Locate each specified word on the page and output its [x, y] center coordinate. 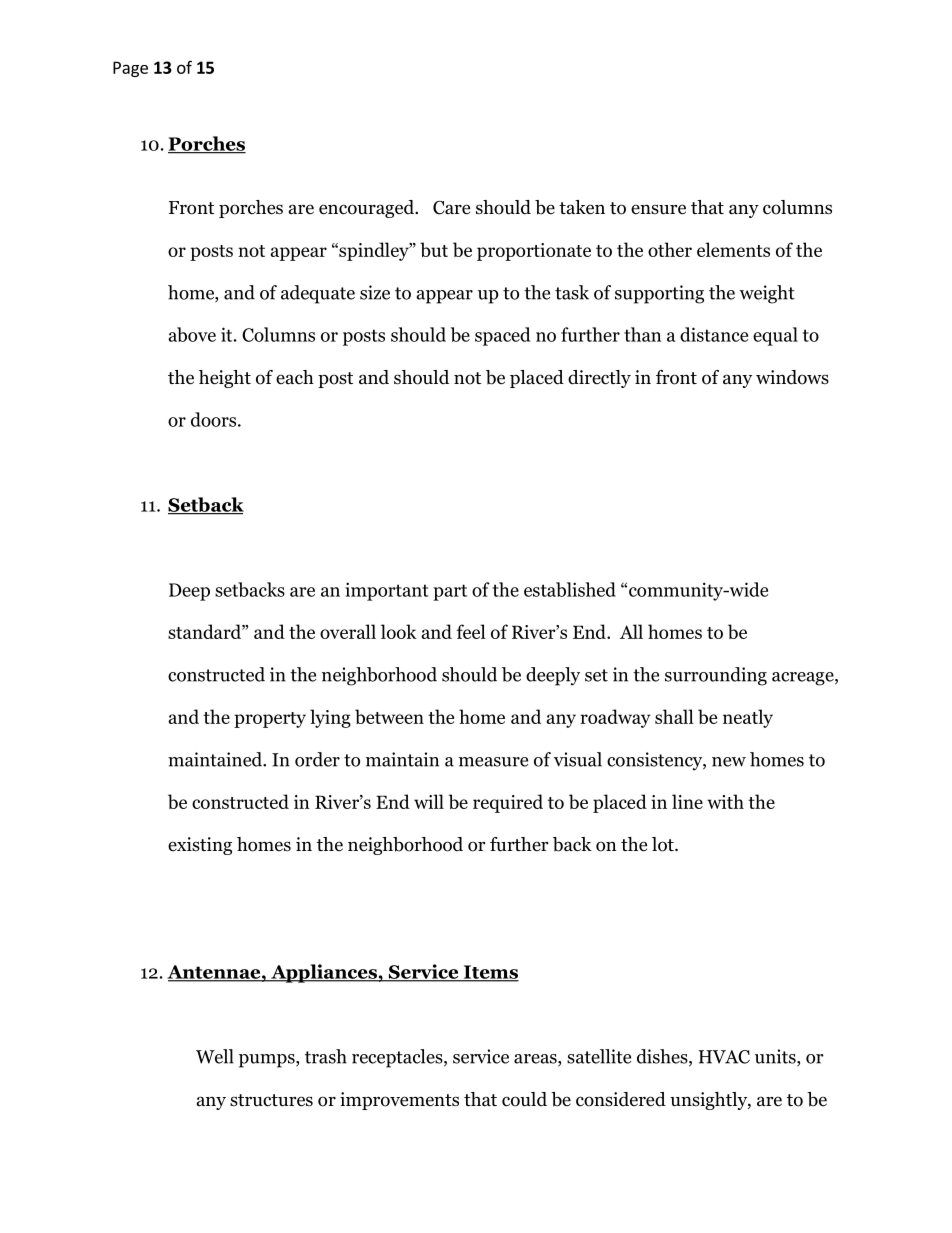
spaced [502, 336]
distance [714, 334]
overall [348, 631]
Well [215, 1056]
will [429, 801]
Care [451, 207]
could [524, 1099]
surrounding [716, 676]
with [725, 801]
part [450, 592]
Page [130, 69]
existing [200, 846]
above [192, 334]
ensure [658, 209]
